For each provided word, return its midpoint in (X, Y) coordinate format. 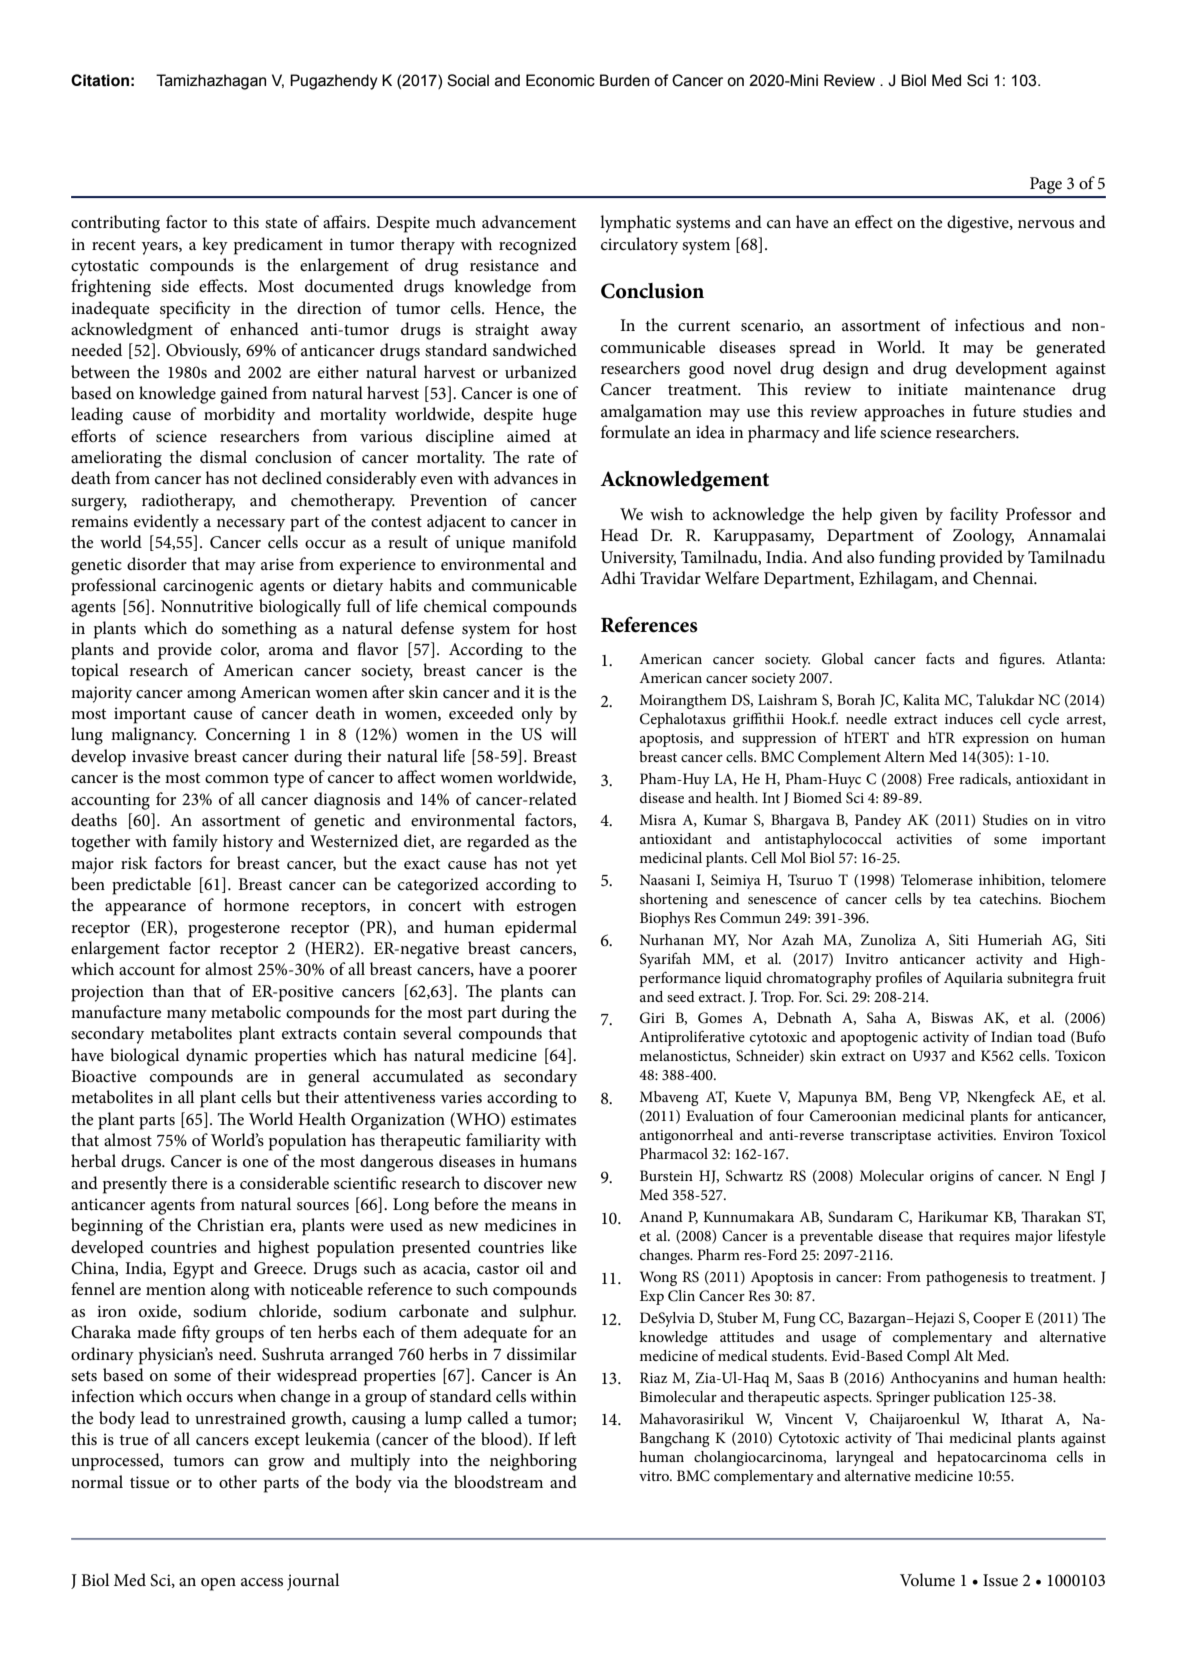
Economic (560, 80)
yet (566, 866)
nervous (1046, 224)
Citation (100, 80)
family (195, 843)
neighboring (533, 1462)
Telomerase (937, 879)
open (218, 1584)
